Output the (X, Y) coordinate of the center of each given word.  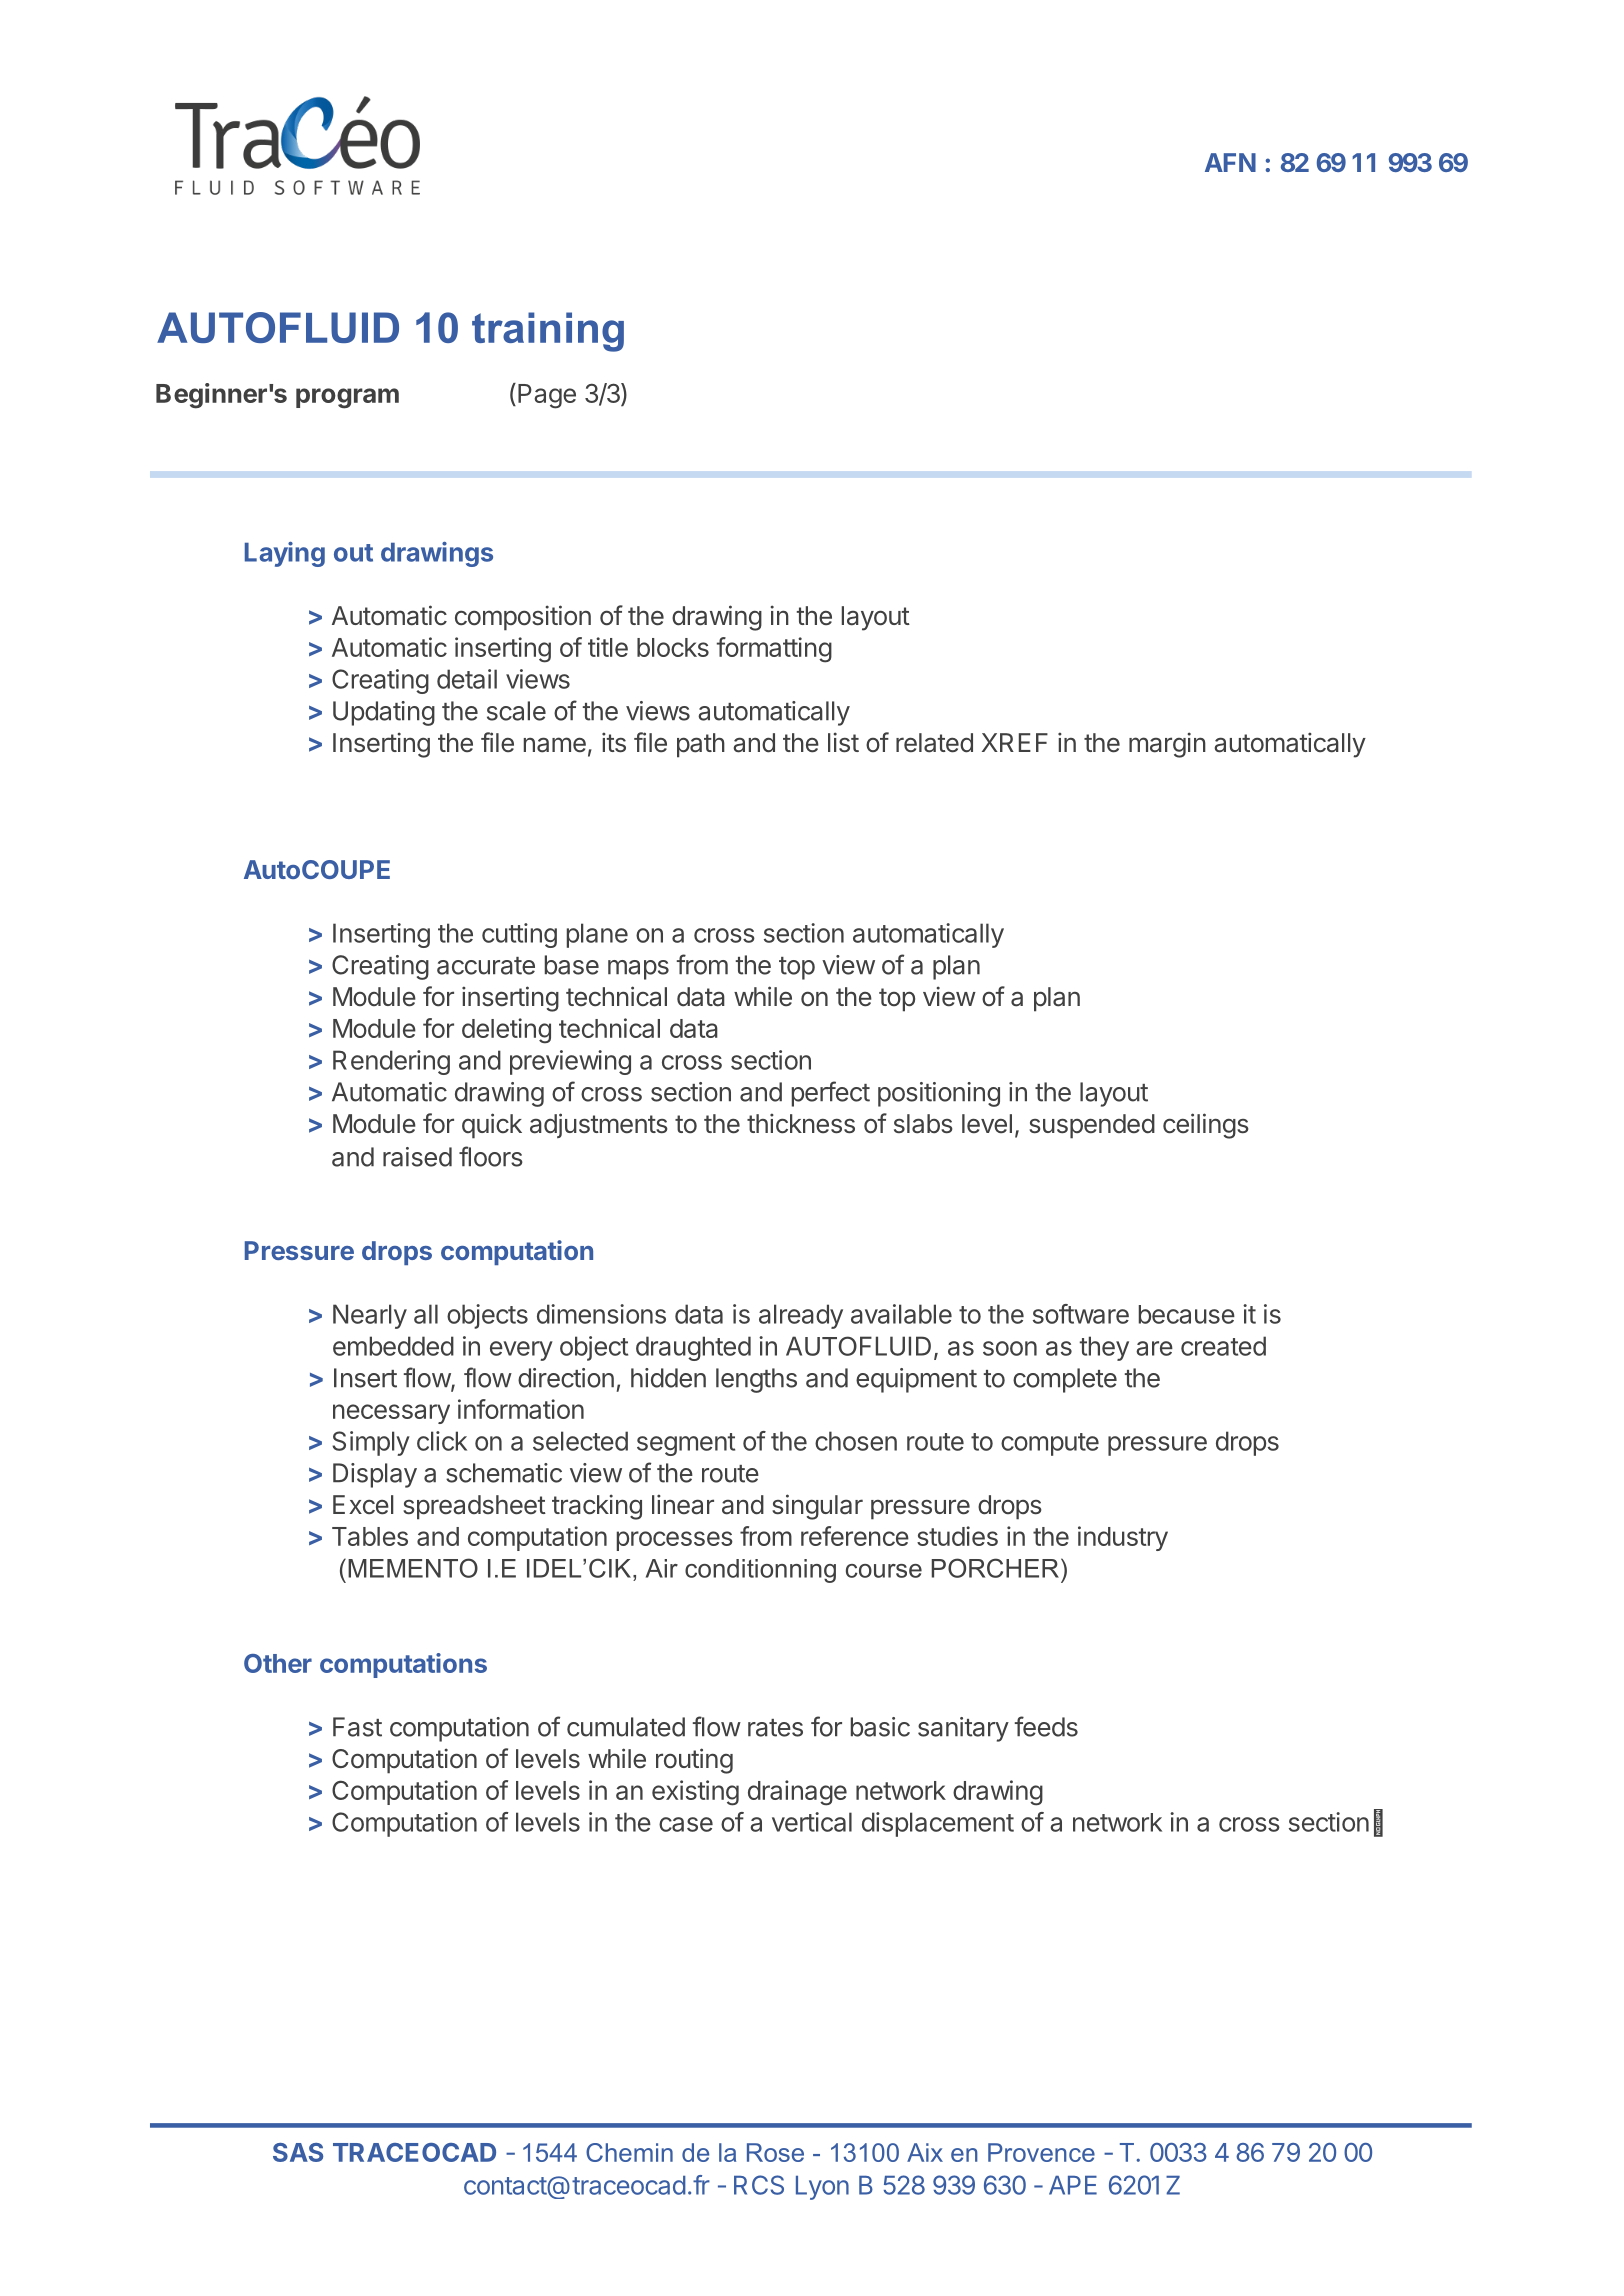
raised (417, 1157)
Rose (775, 2152)
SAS (298, 2152)
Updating (384, 713)
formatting (774, 650)
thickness (801, 1123)
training (548, 332)
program (347, 398)
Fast (357, 1727)
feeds (1046, 1726)
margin (1167, 745)
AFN (1230, 162)
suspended (1092, 1126)
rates (775, 1728)
